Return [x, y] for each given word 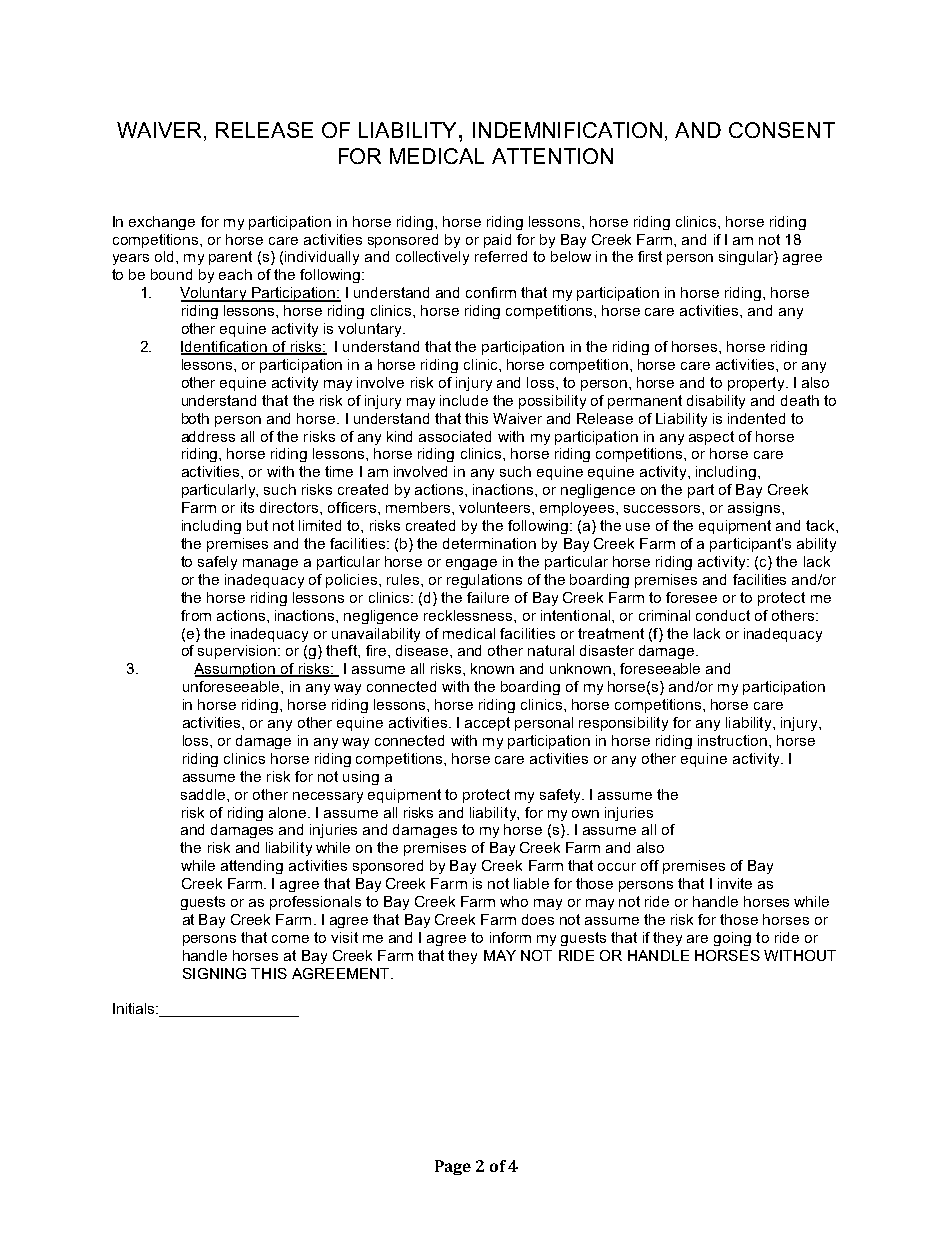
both [195, 418]
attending [252, 867]
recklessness [469, 615]
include [464, 400]
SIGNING [214, 973]
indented [756, 418]
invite [735, 883]
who [514, 901]
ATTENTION [552, 156]
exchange [162, 223]
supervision [237, 652]
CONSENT [782, 130]
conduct [723, 615]
